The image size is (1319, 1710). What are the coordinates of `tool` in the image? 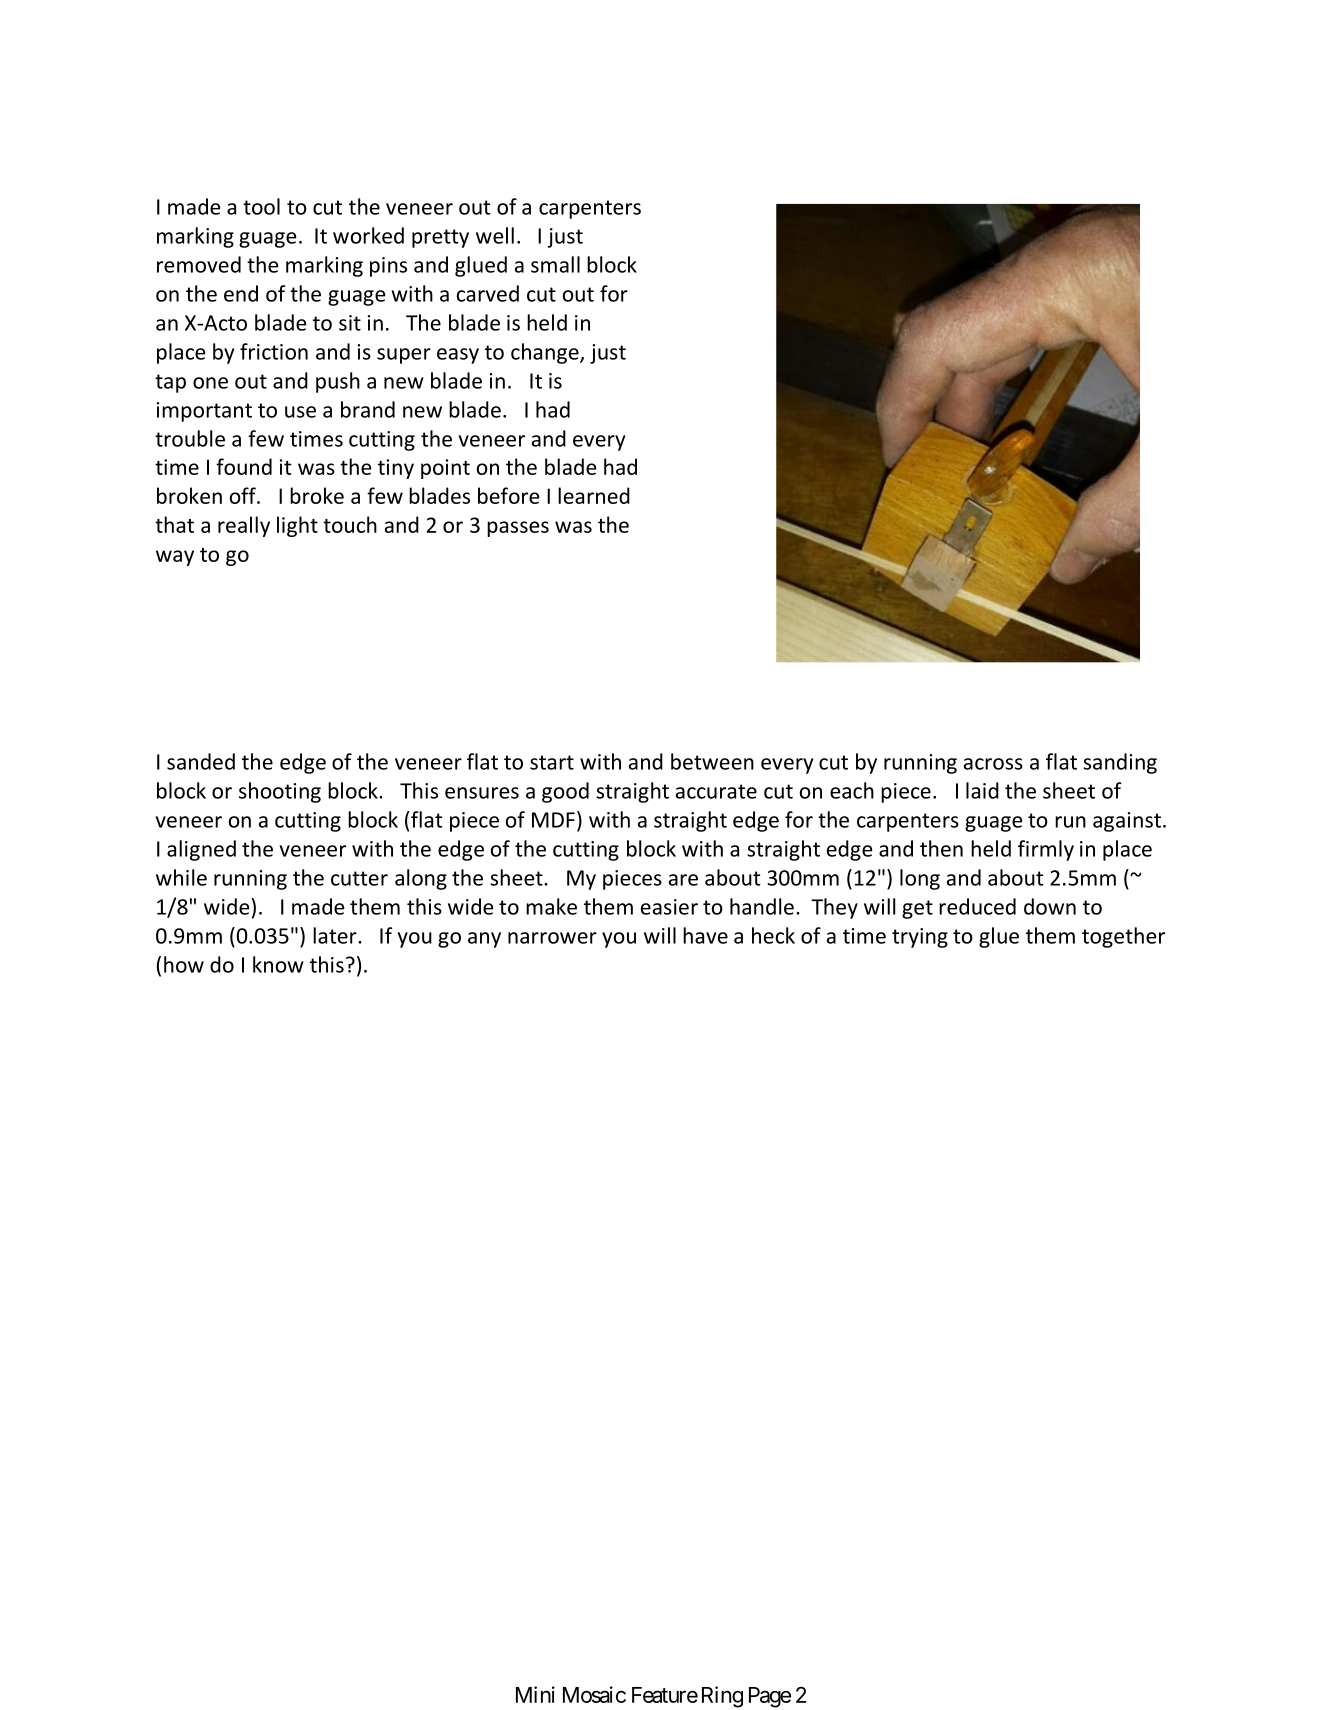 It's located at (261, 206).
